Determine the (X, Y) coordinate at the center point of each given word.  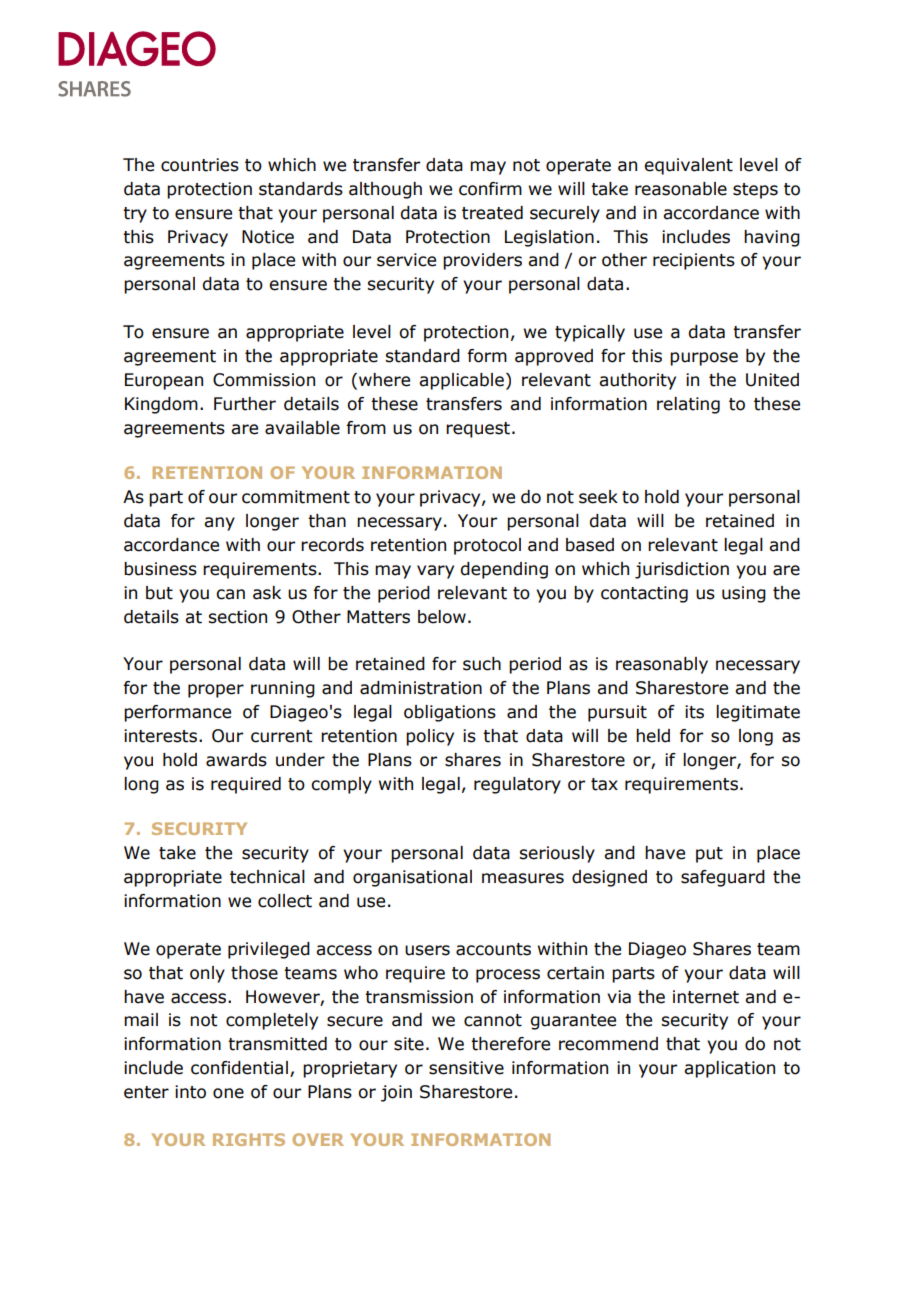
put (709, 855)
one (228, 1093)
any (219, 524)
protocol (487, 546)
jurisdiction (682, 570)
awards (236, 760)
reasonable (681, 189)
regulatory (517, 785)
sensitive (466, 1068)
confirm (490, 189)
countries (200, 165)
